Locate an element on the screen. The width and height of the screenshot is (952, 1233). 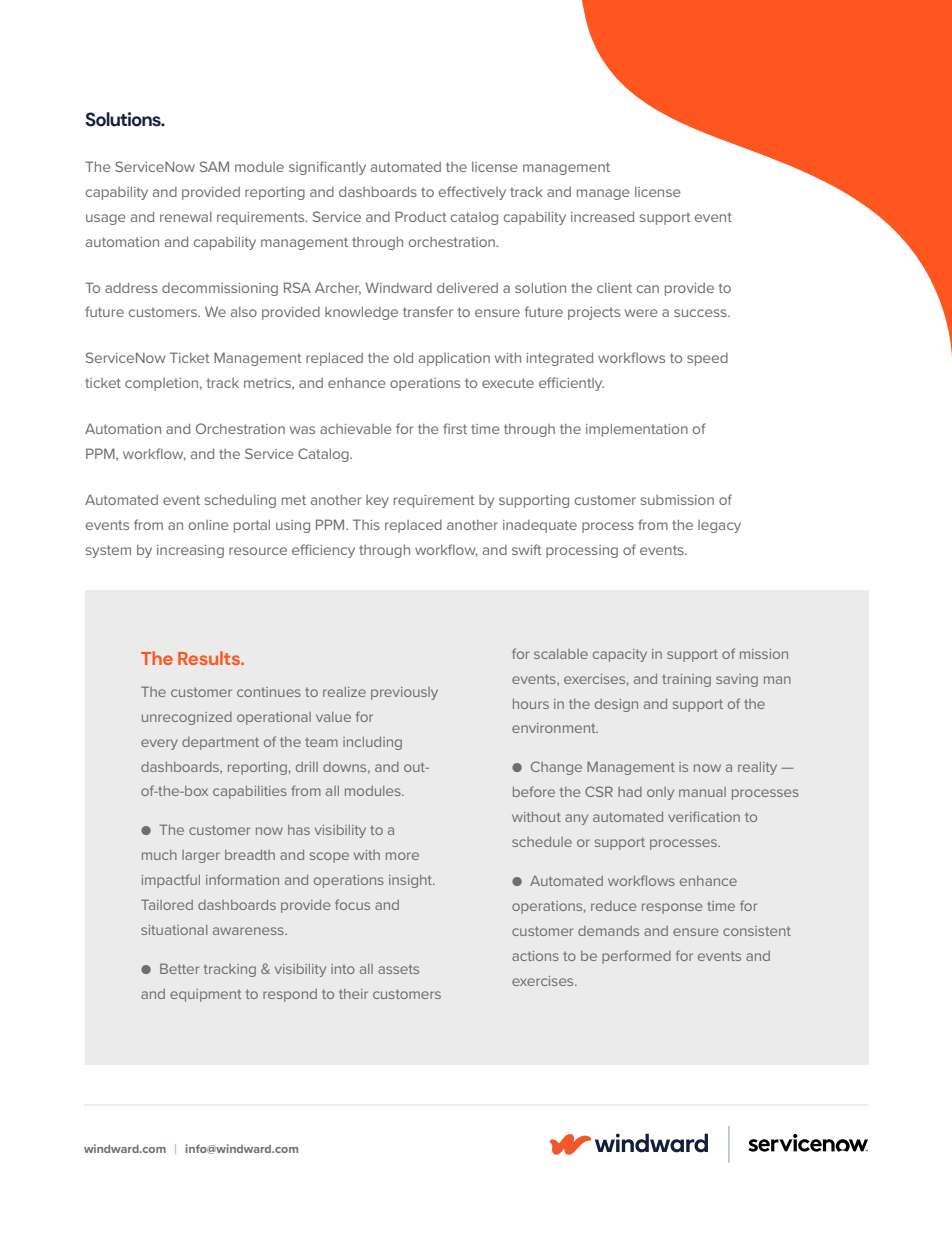
including is located at coordinates (372, 743).
